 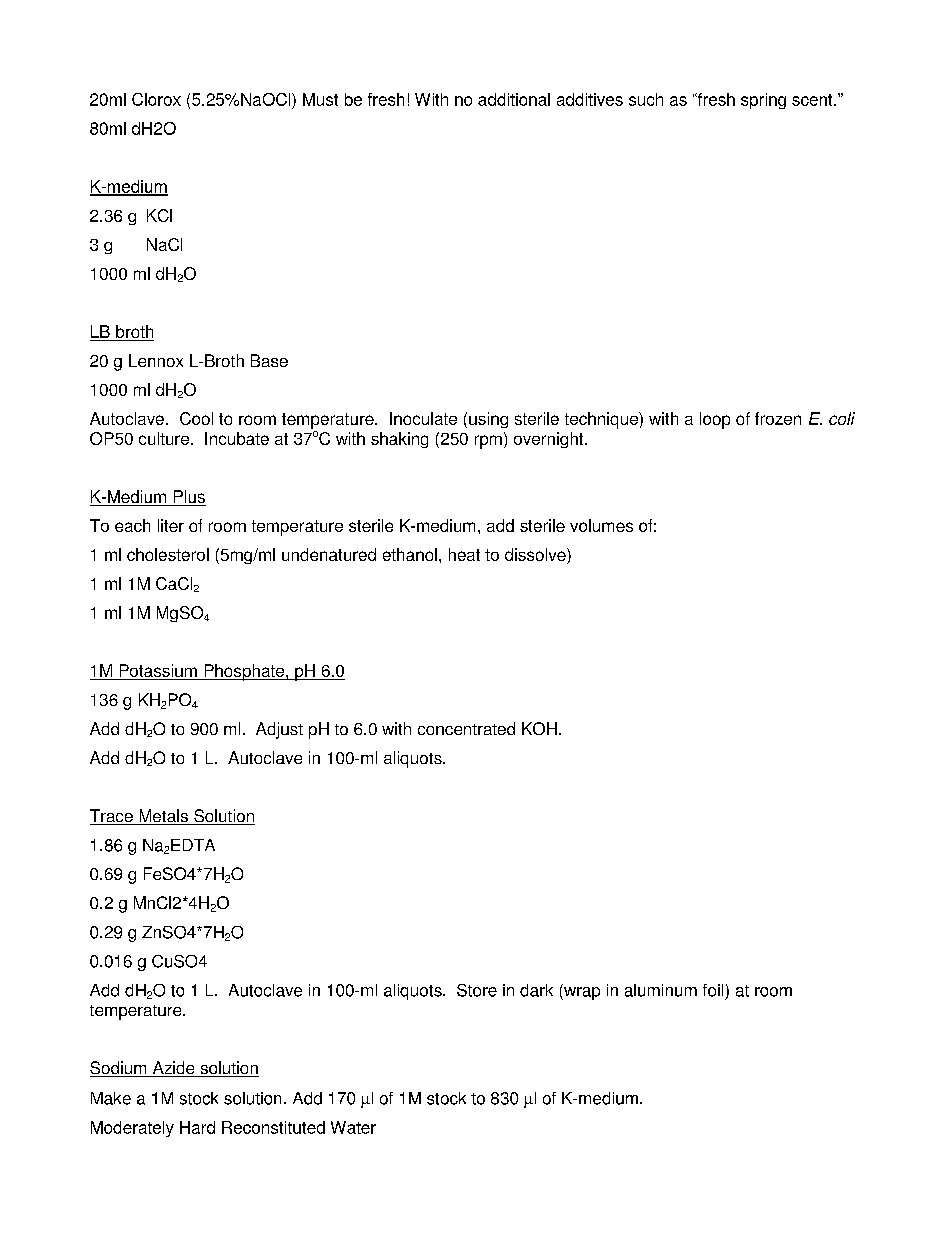 I want to click on additional, so click(x=514, y=99).
